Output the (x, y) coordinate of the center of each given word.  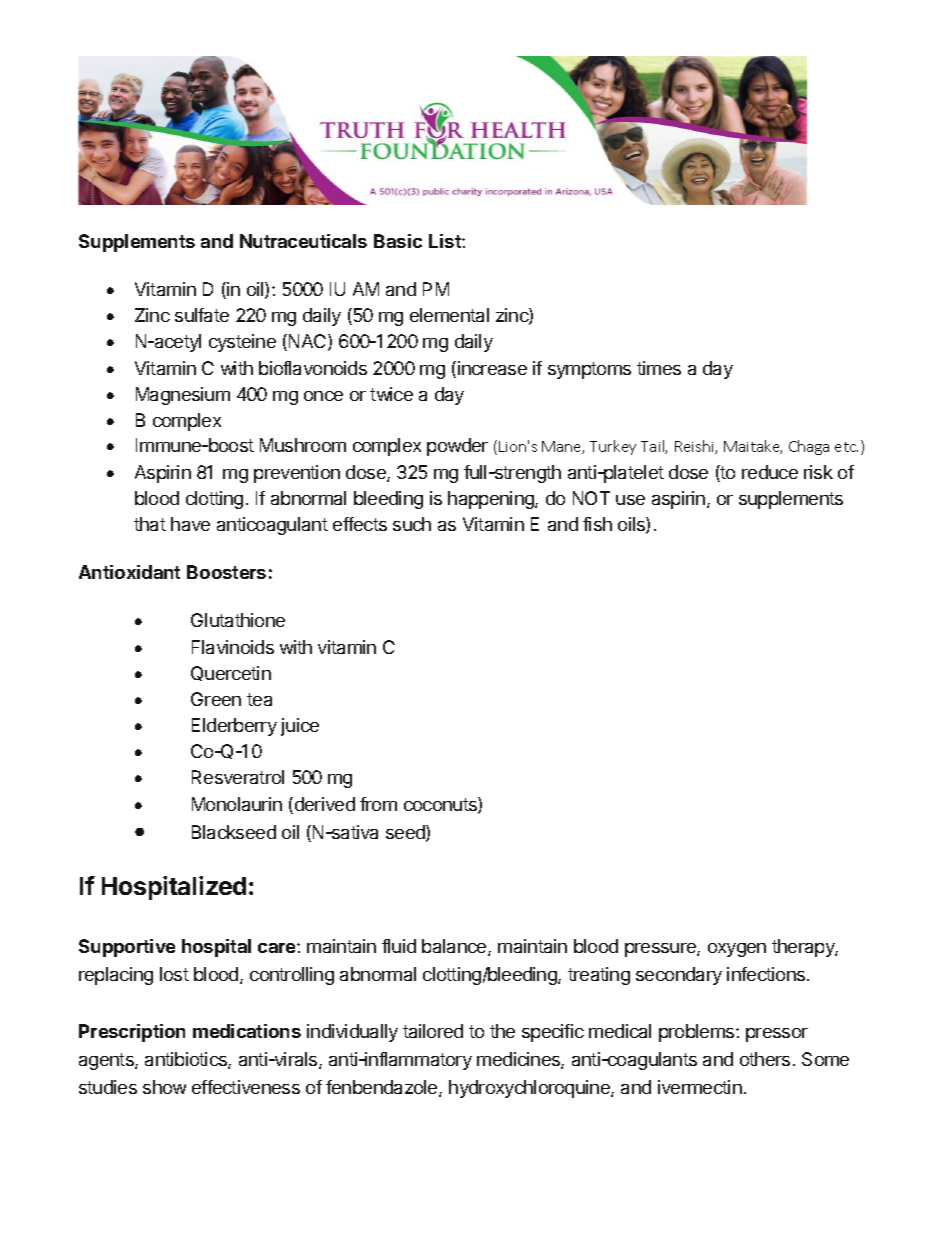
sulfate (202, 315)
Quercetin (231, 673)
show (164, 1087)
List (446, 241)
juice (300, 727)
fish (597, 524)
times (659, 368)
